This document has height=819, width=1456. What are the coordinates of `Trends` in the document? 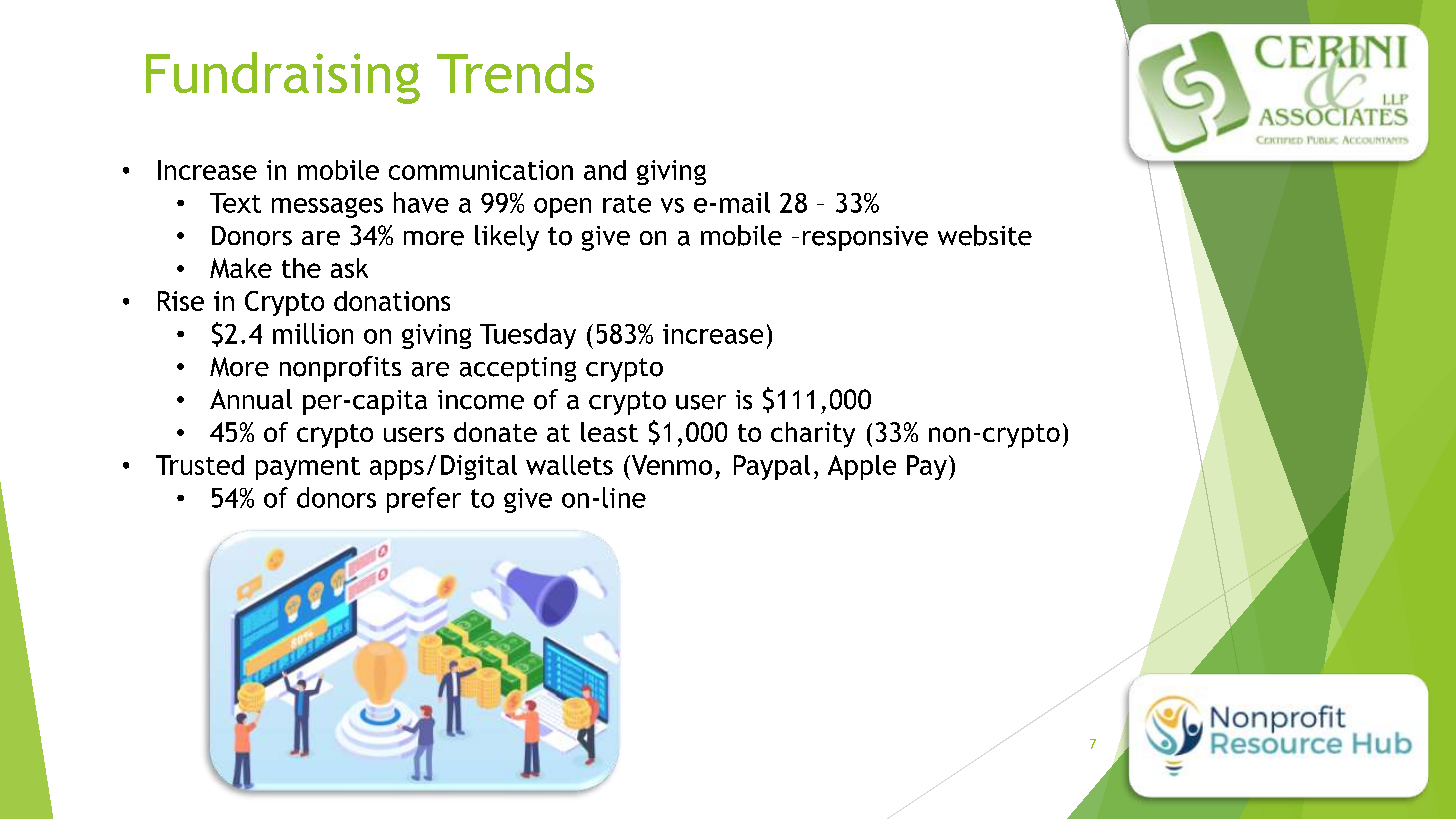 It's located at (515, 72).
